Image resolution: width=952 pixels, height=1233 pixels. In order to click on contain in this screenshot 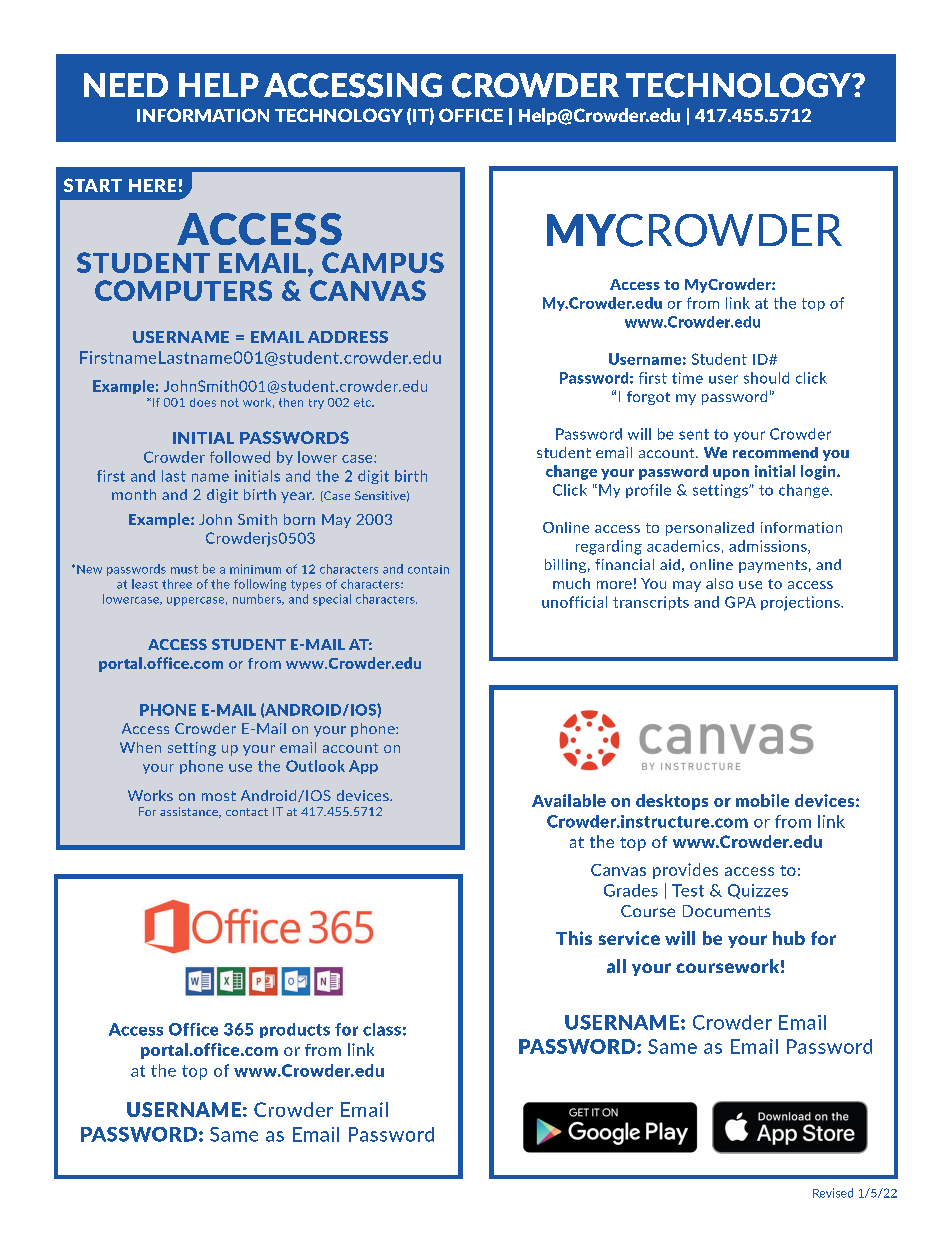, I will do `click(428, 569)`.
